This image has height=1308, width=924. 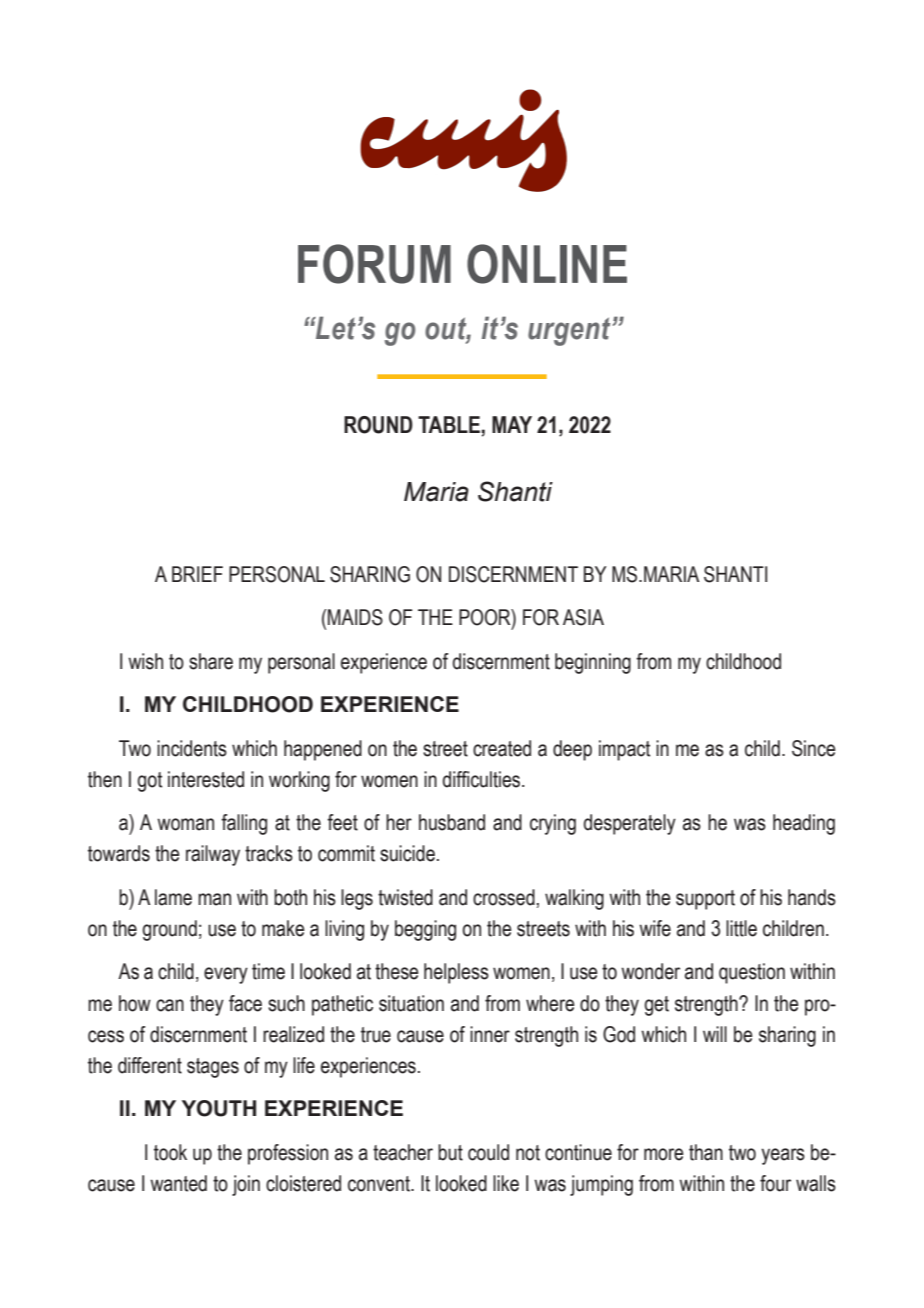 I want to click on incidents, so click(x=192, y=748).
